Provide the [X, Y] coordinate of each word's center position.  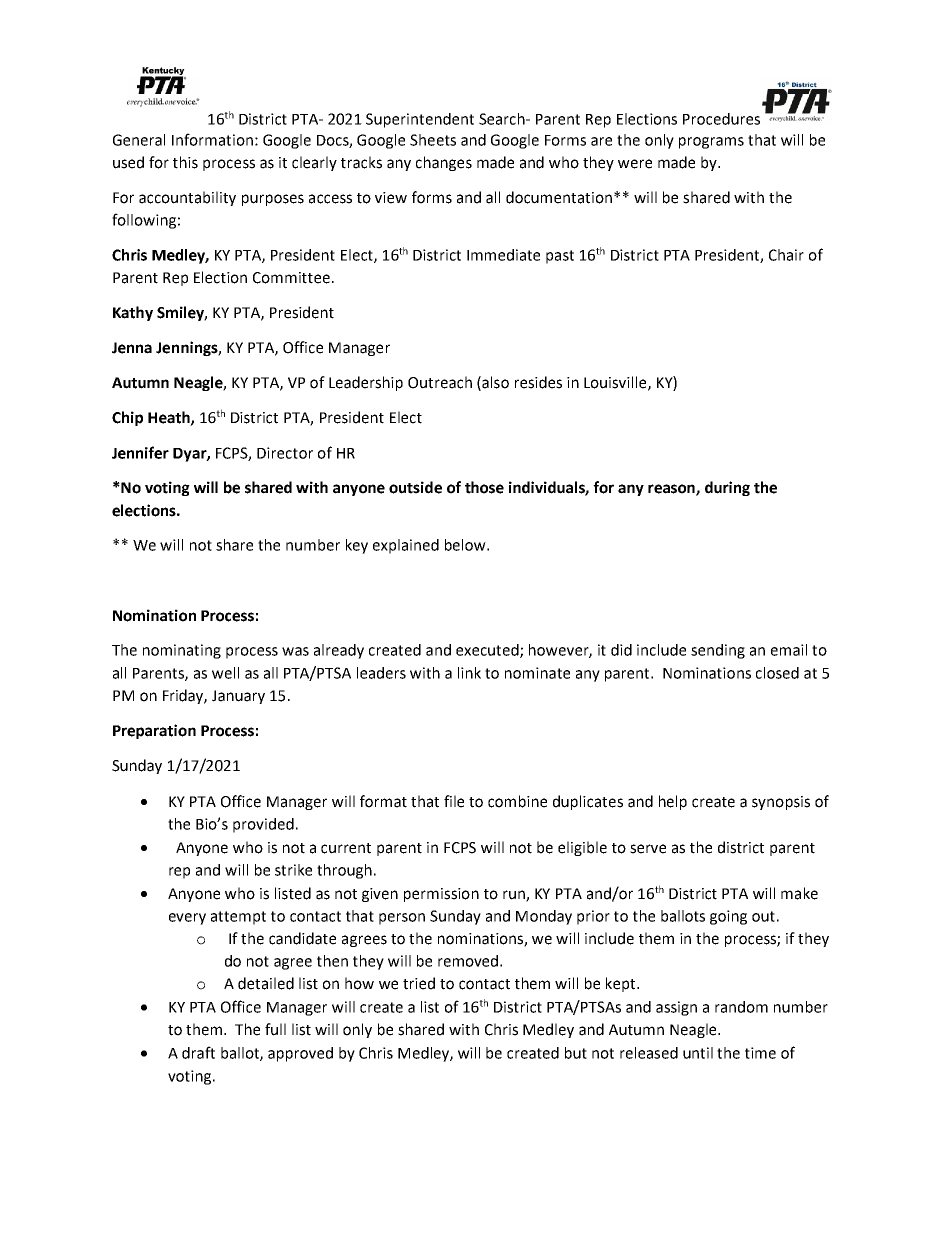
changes [444, 163]
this [185, 162]
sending [718, 651]
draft [198, 1052]
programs [711, 143]
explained [406, 546]
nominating [182, 651]
